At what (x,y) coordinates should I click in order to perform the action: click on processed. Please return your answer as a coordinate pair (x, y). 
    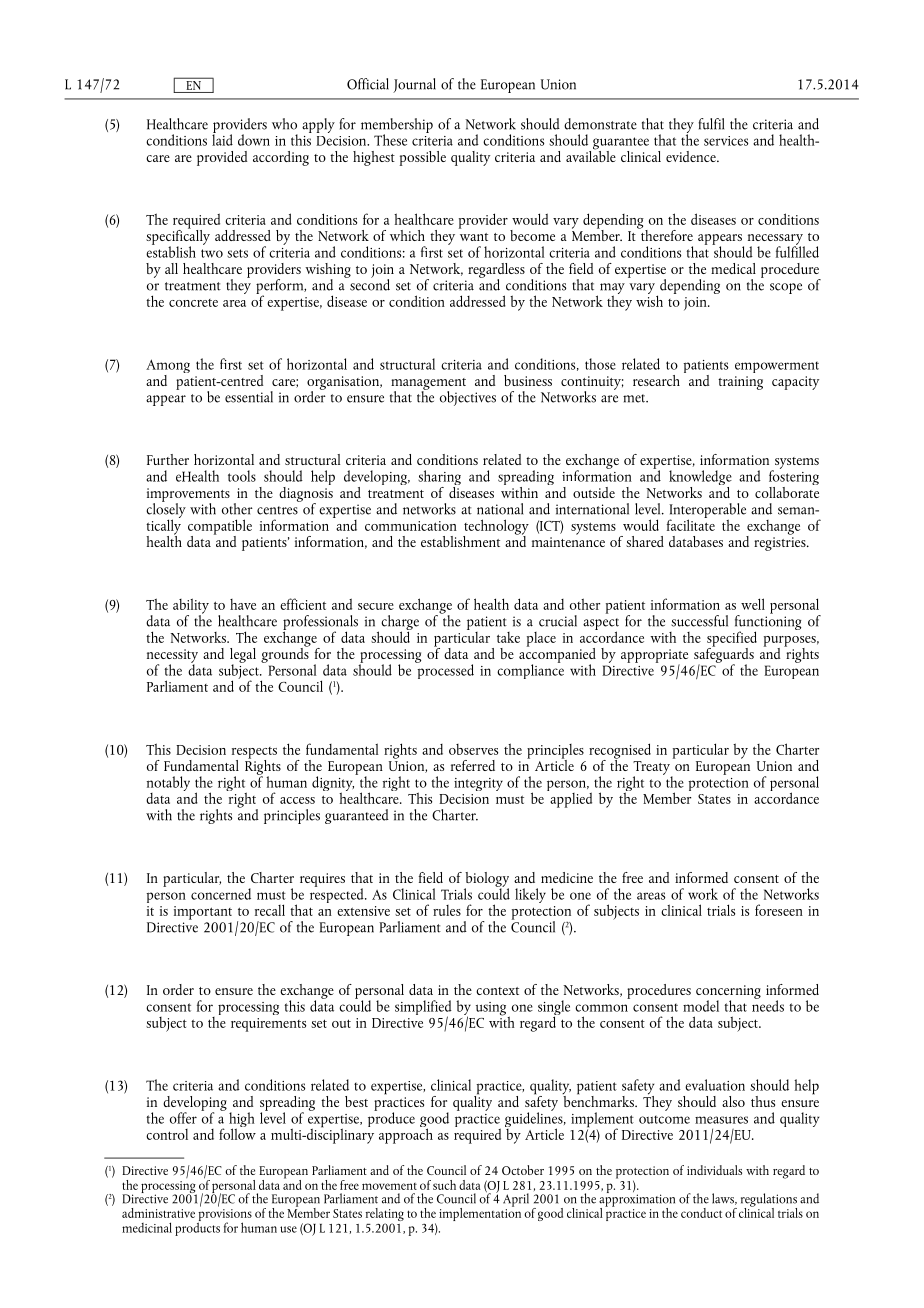
    Looking at the image, I should click on (444, 670).
